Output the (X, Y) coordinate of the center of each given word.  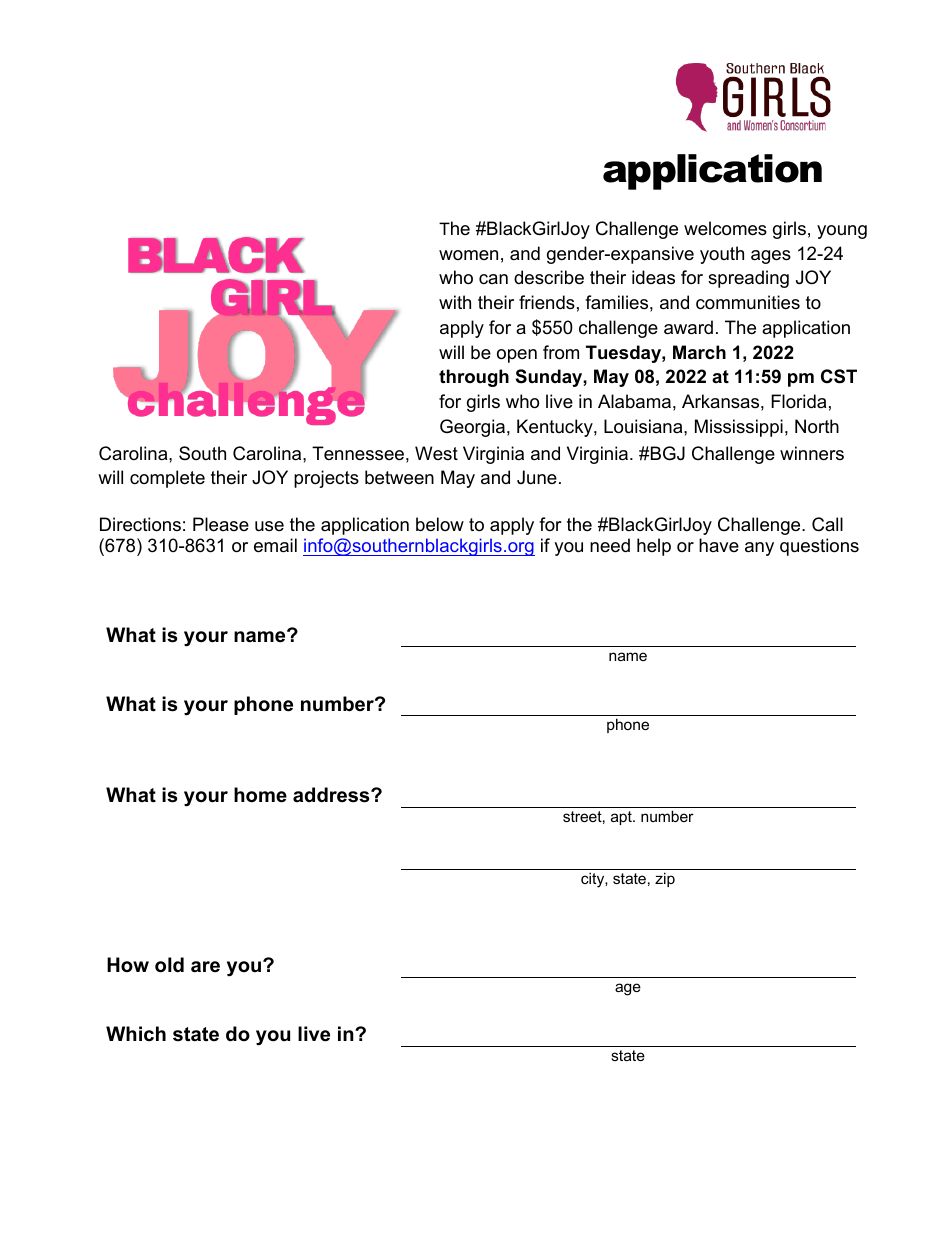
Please (221, 524)
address (332, 795)
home (260, 795)
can (493, 279)
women (468, 255)
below (440, 524)
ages (771, 257)
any (759, 549)
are (205, 967)
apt (622, 818)
